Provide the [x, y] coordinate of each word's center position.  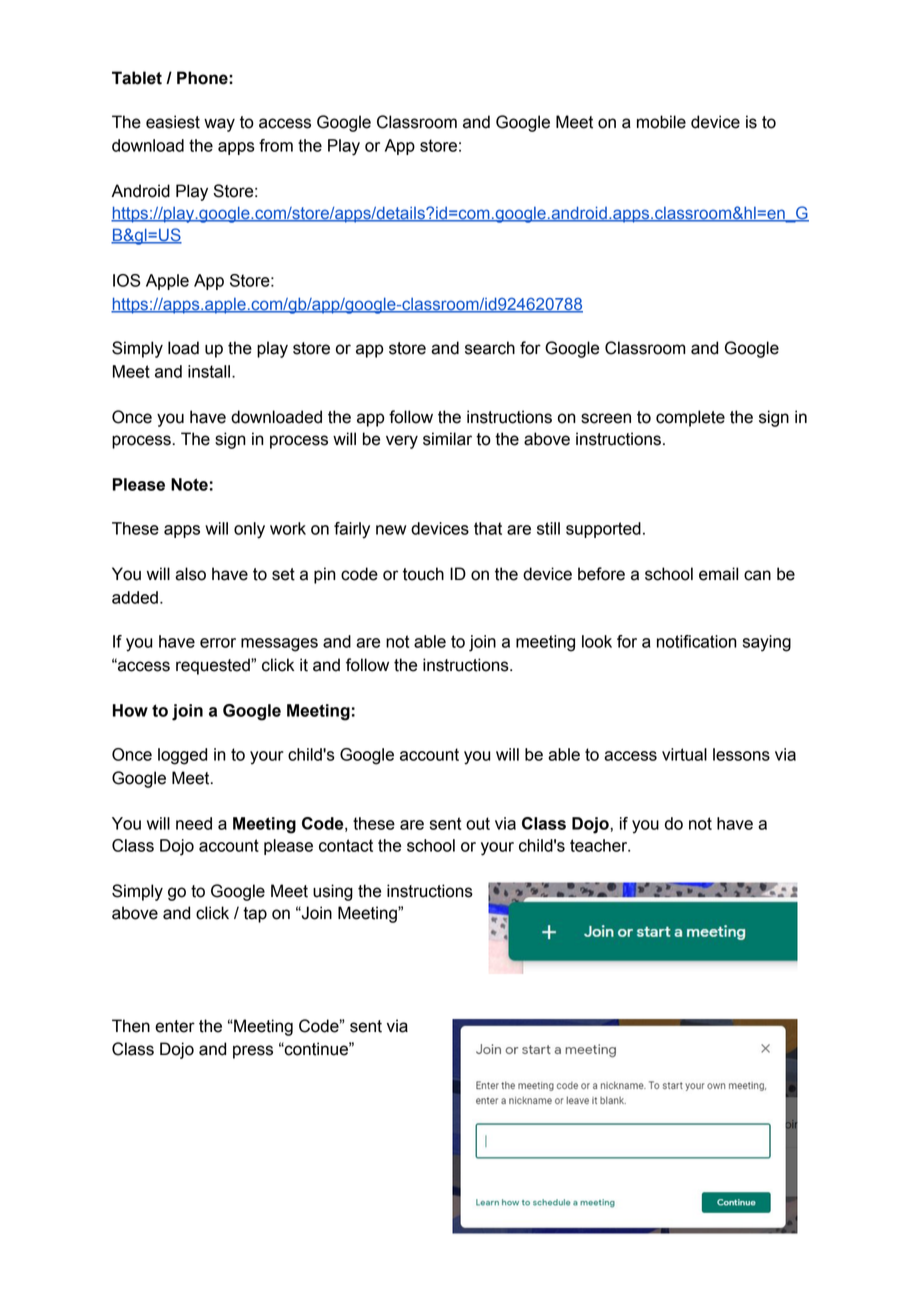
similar [447, 439]
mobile [661, 122]
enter [175, 1026]
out [478, 823]
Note [189, 484]
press [253, 1052]
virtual [684, 754]
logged [182, 756]
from [276, 145]
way [219, 125]
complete [690, 418]
